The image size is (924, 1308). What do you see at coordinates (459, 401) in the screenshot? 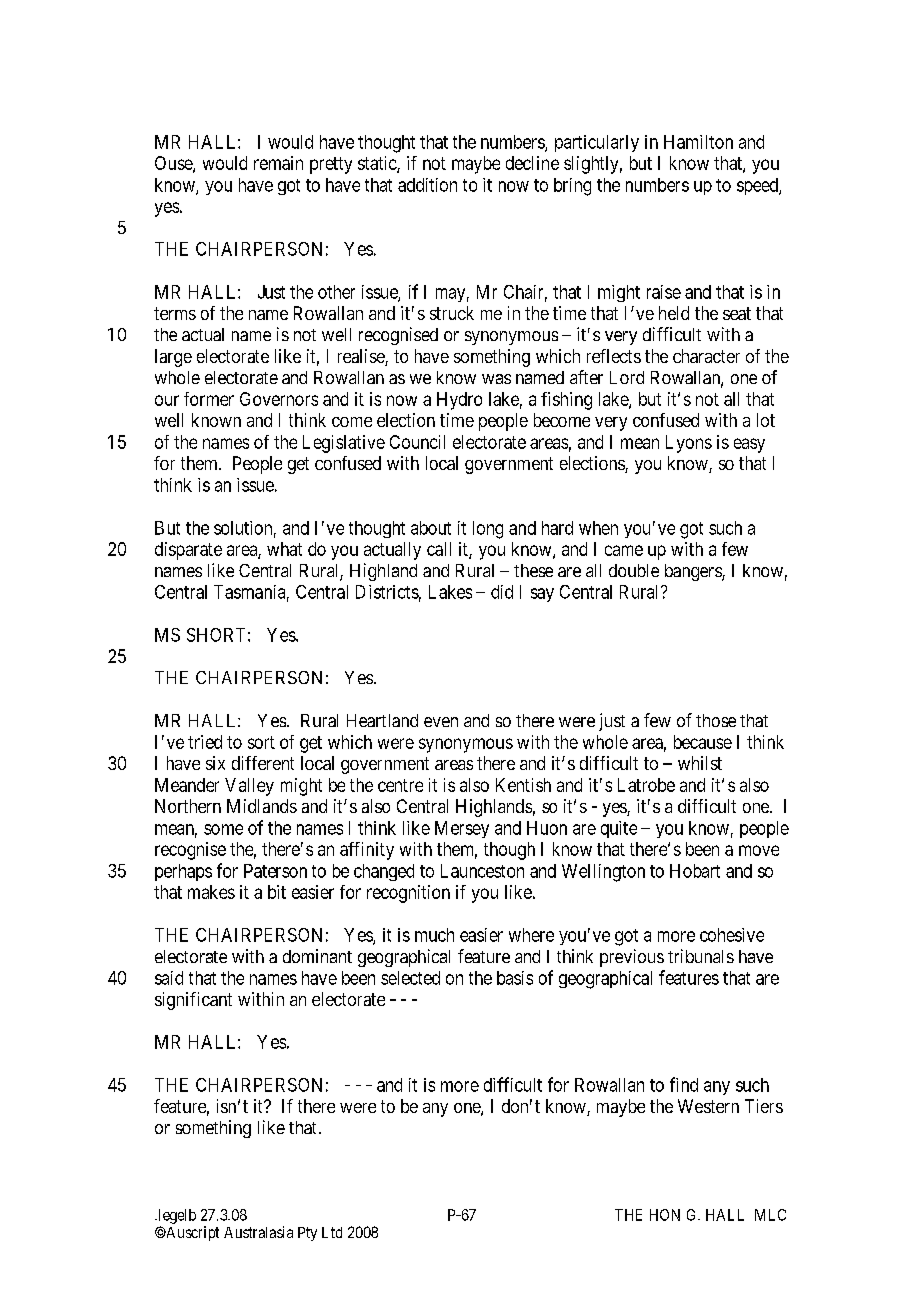
I see `Hydro` at bounding box center [459, 401].
